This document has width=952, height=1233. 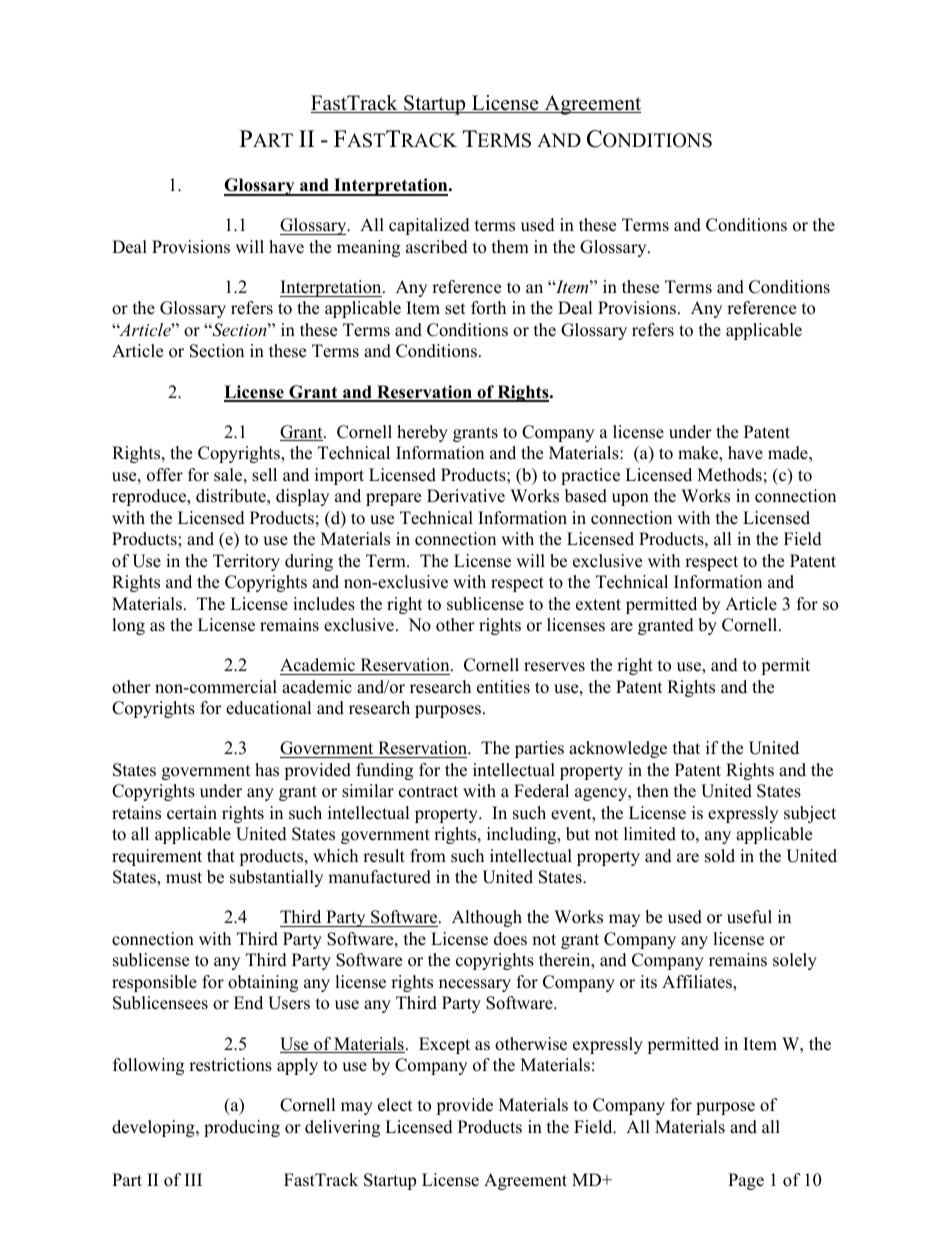 What do you see at coordinates (193, 1179) in the document?
I see `III` at bounding box center [193, 1179].
